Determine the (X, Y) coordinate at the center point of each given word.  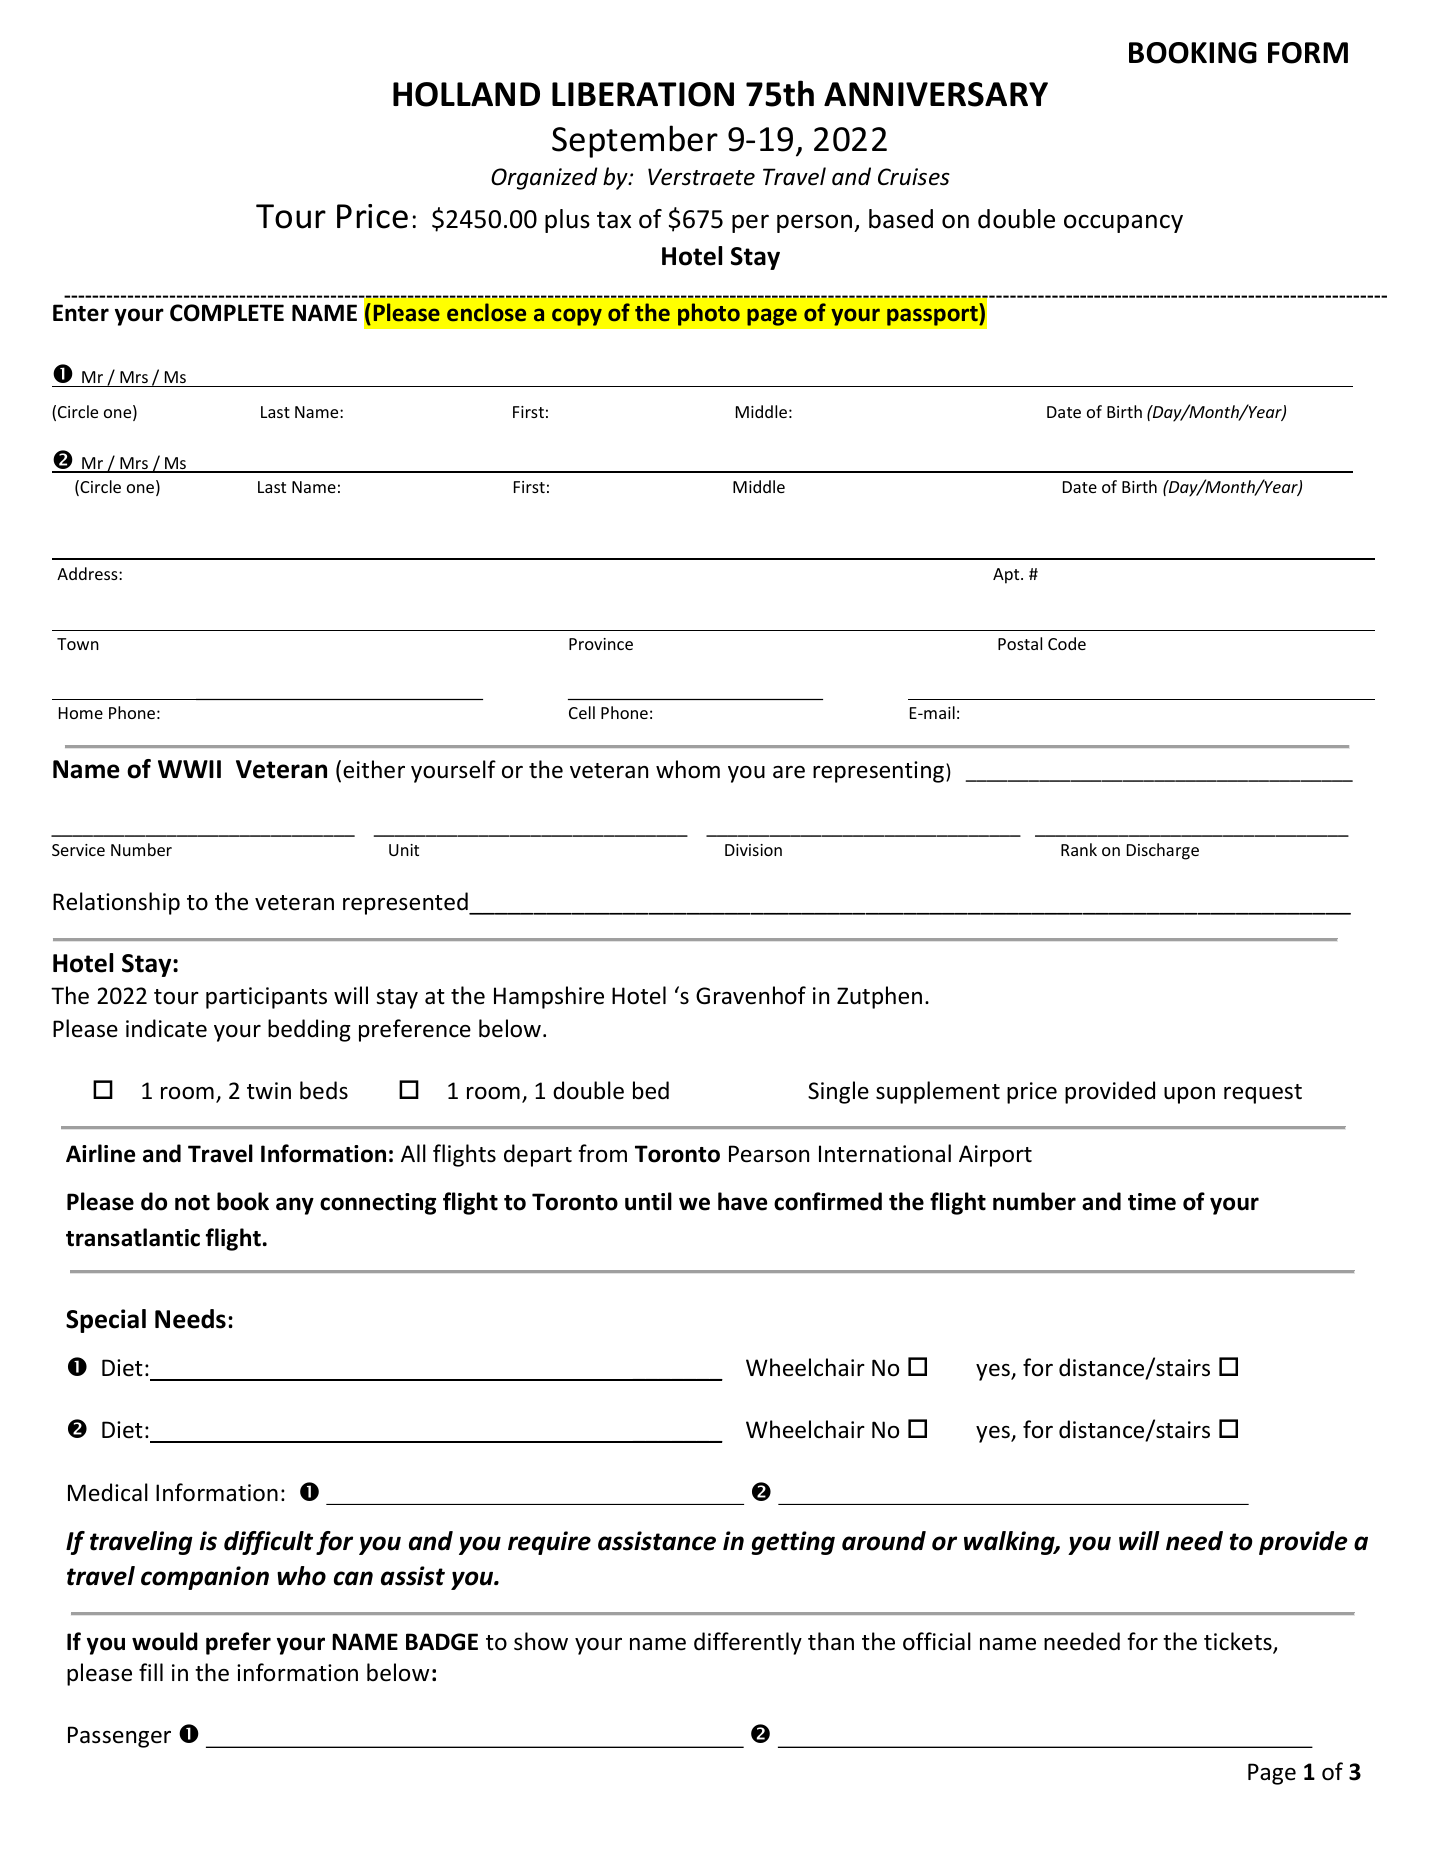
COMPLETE (227, 313)
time (1152, 1202)
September (635, 141)
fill (151, 1672)
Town (78, 644)
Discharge (1163, 851)
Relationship (116, 903)
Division (753, 850)
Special (106, 1321)
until (648, 1201)
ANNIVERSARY (936, 94)
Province (601, 644)
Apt (1007, 576)
